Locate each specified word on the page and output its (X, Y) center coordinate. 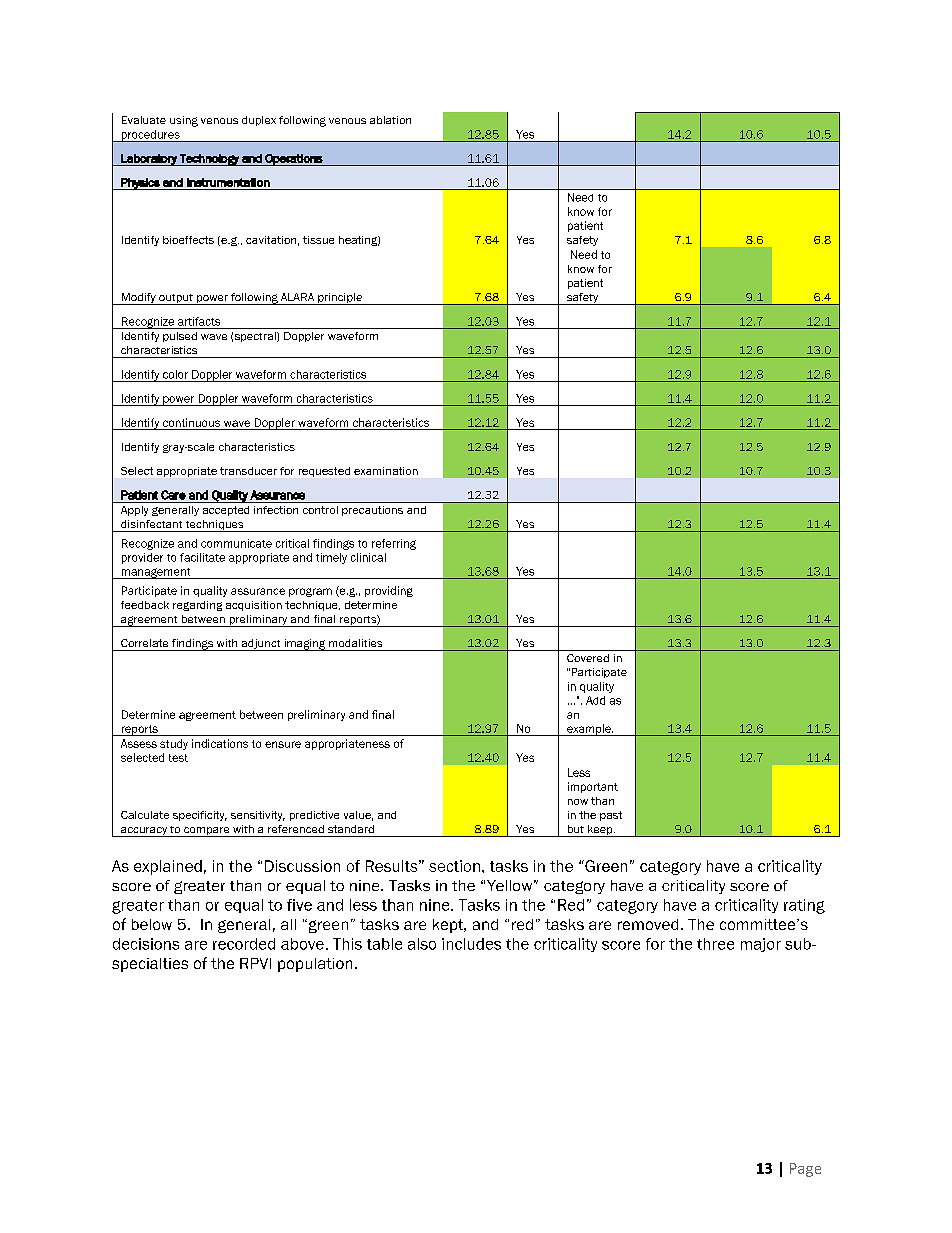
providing (389, 591)
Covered (588, 658)
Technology (209, 160)
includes (471, 944)
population (315, 965)
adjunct (261, 645)
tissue (318, 240)
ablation (390, 120)
